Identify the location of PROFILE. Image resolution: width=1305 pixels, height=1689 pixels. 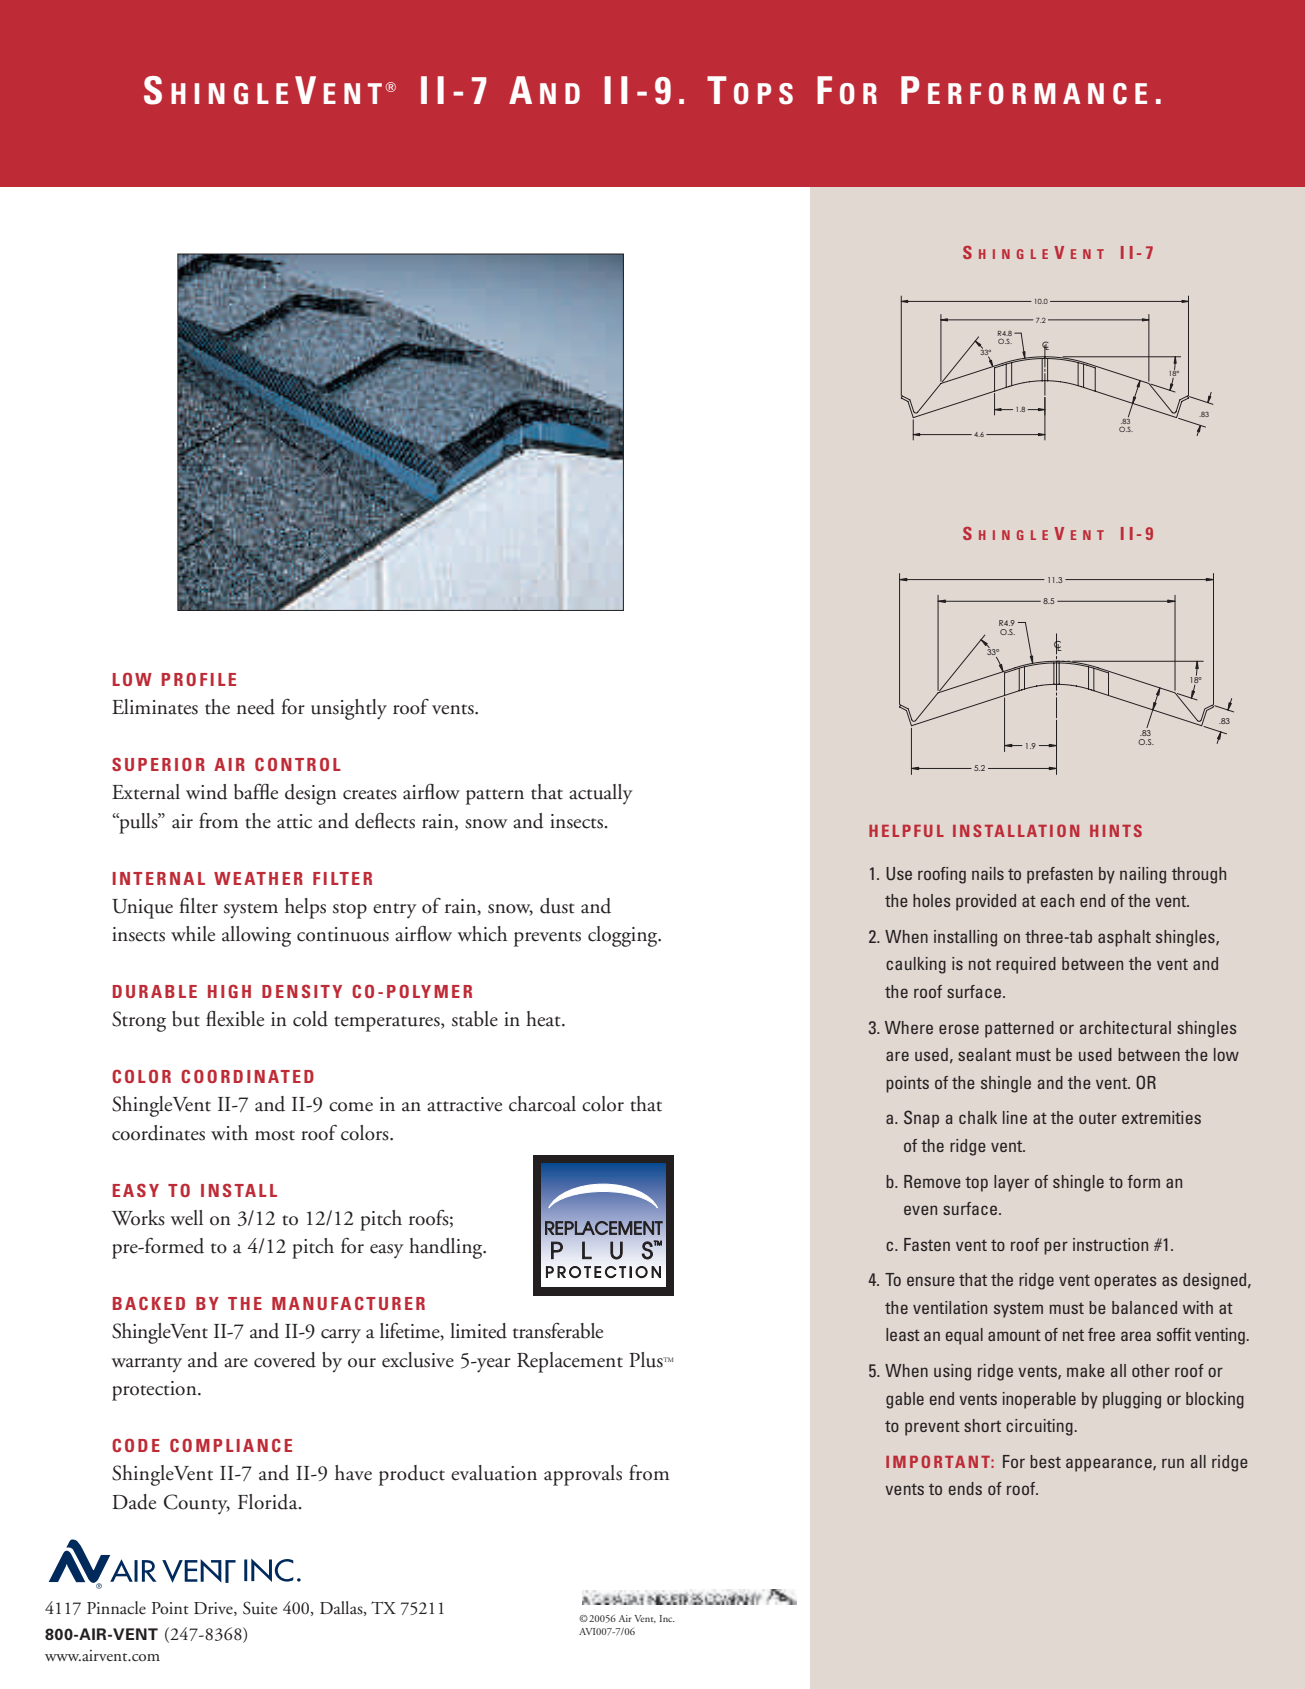
(199, 679).
